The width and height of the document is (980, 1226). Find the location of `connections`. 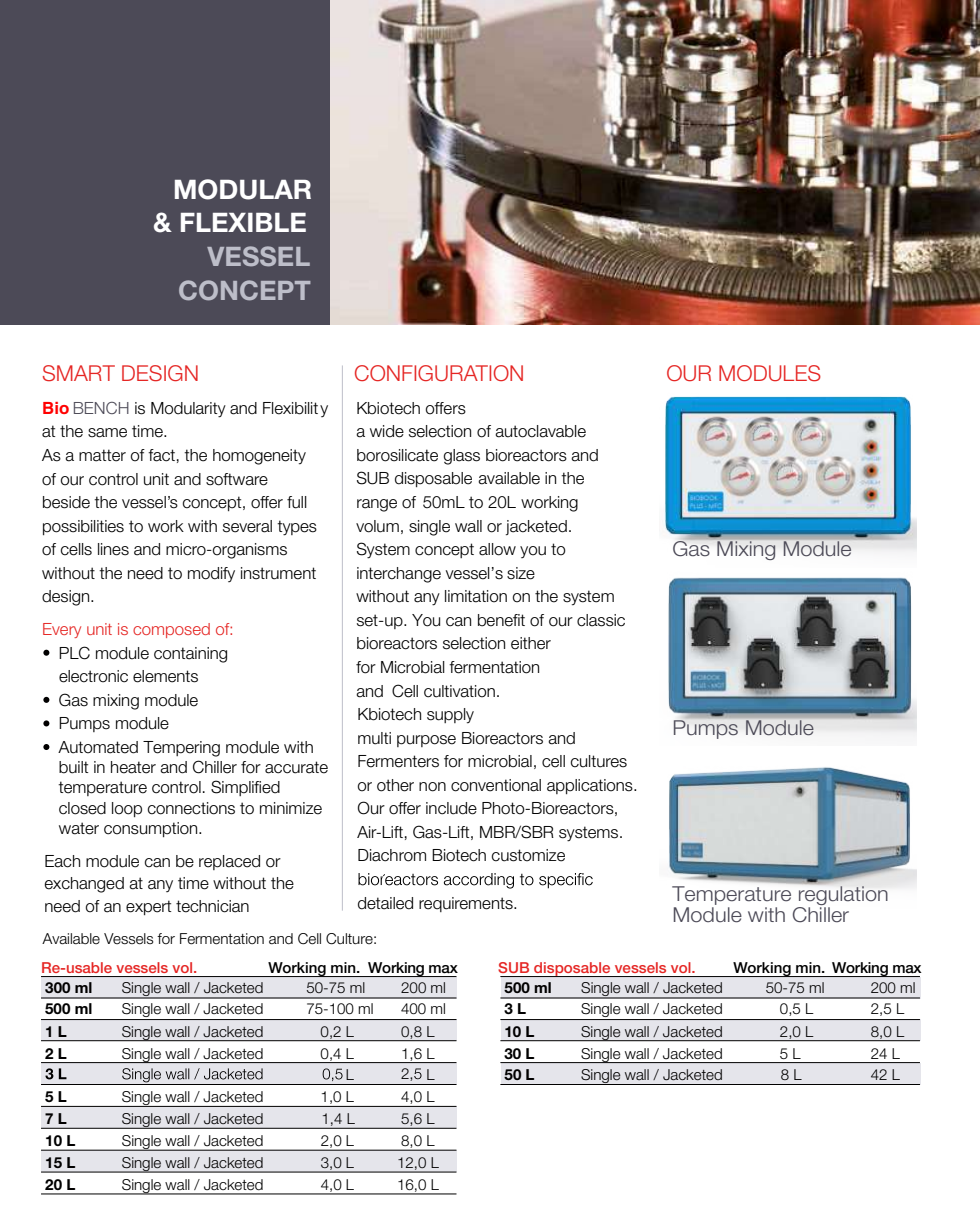

connections is located at coordinates (191, 808).
